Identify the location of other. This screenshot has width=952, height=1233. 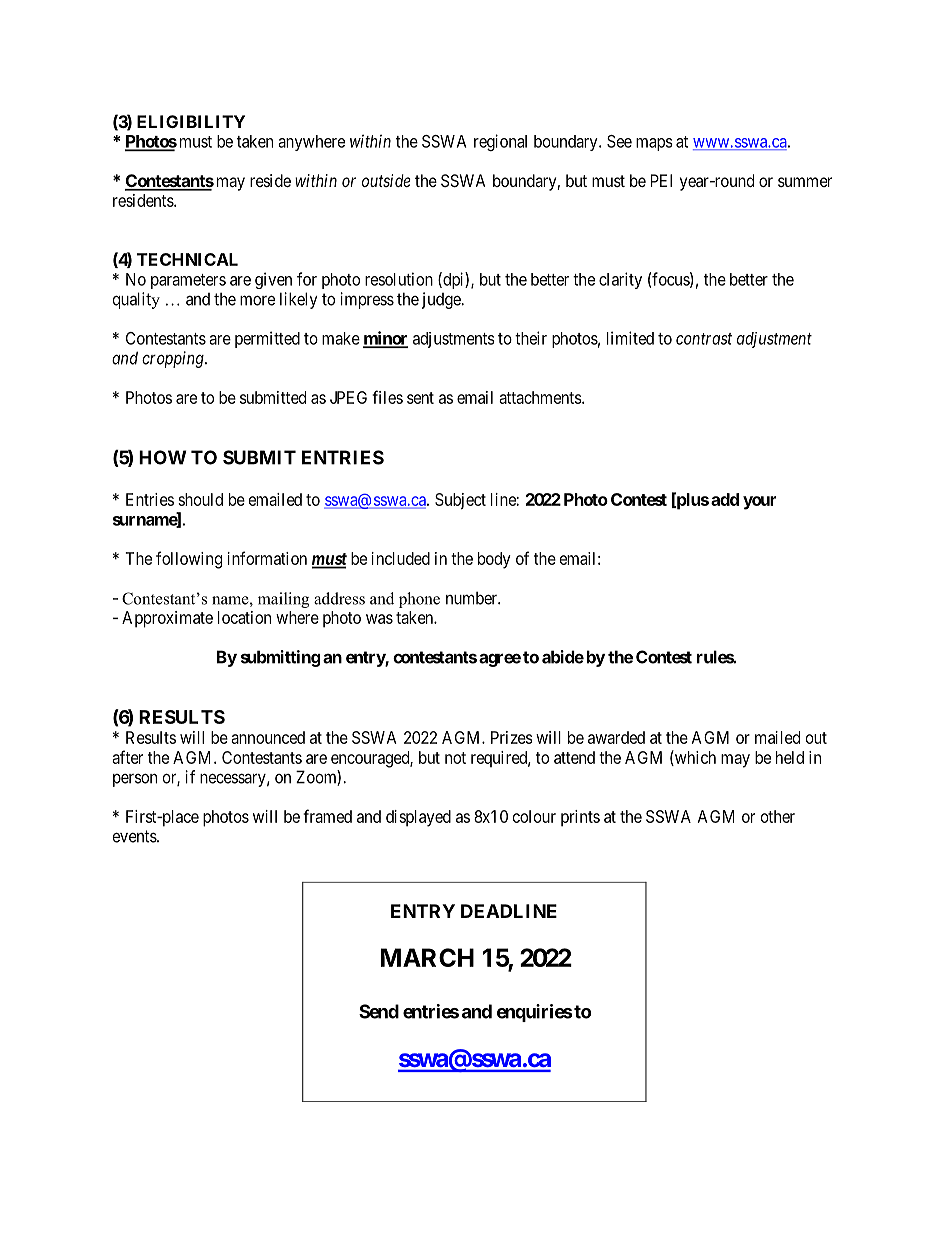
(778, 816).
